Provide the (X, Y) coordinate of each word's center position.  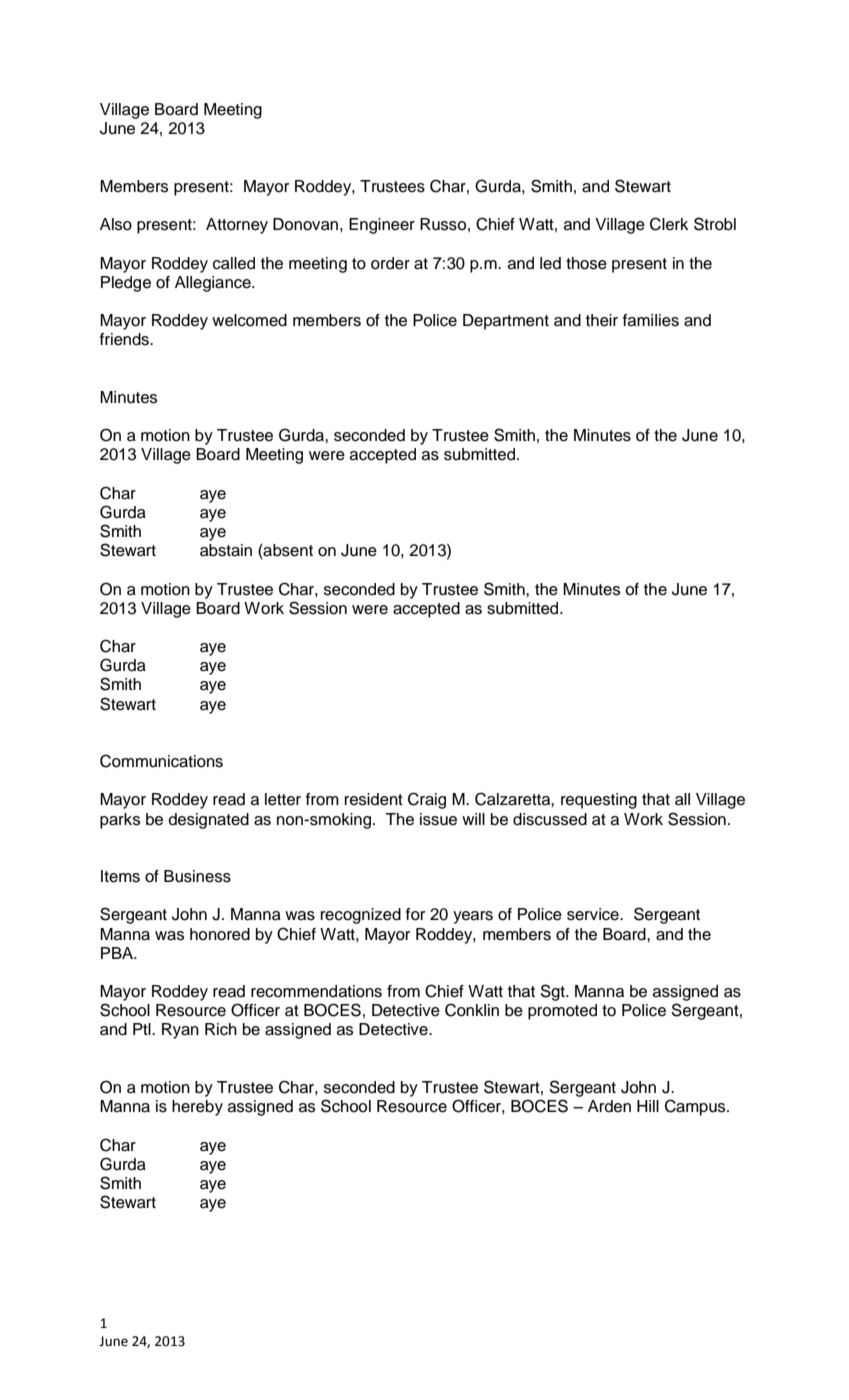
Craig (427, 800)
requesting (599, 801)
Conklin (472, 1010)
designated (209, 821)
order (390, 263)
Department (506, 322)
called (234, 263)
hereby (197, 1108)
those (586, 263)
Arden (609, 1106)
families (651, 320)
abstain (226, 550)
